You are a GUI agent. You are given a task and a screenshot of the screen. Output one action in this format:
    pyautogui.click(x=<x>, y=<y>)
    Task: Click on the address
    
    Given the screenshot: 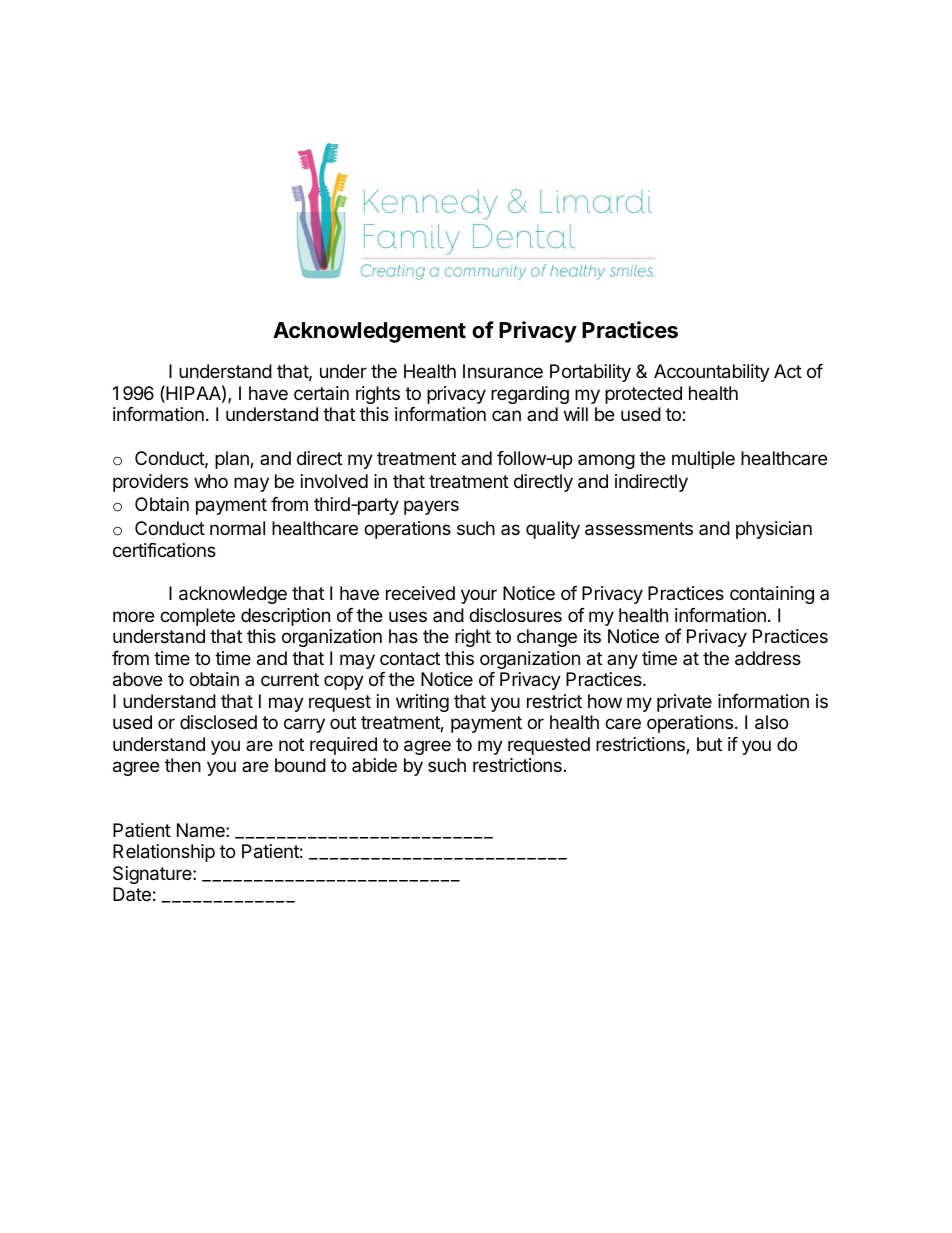 What is the action you would take?
    pyautogui.click(x=768, y=658)
